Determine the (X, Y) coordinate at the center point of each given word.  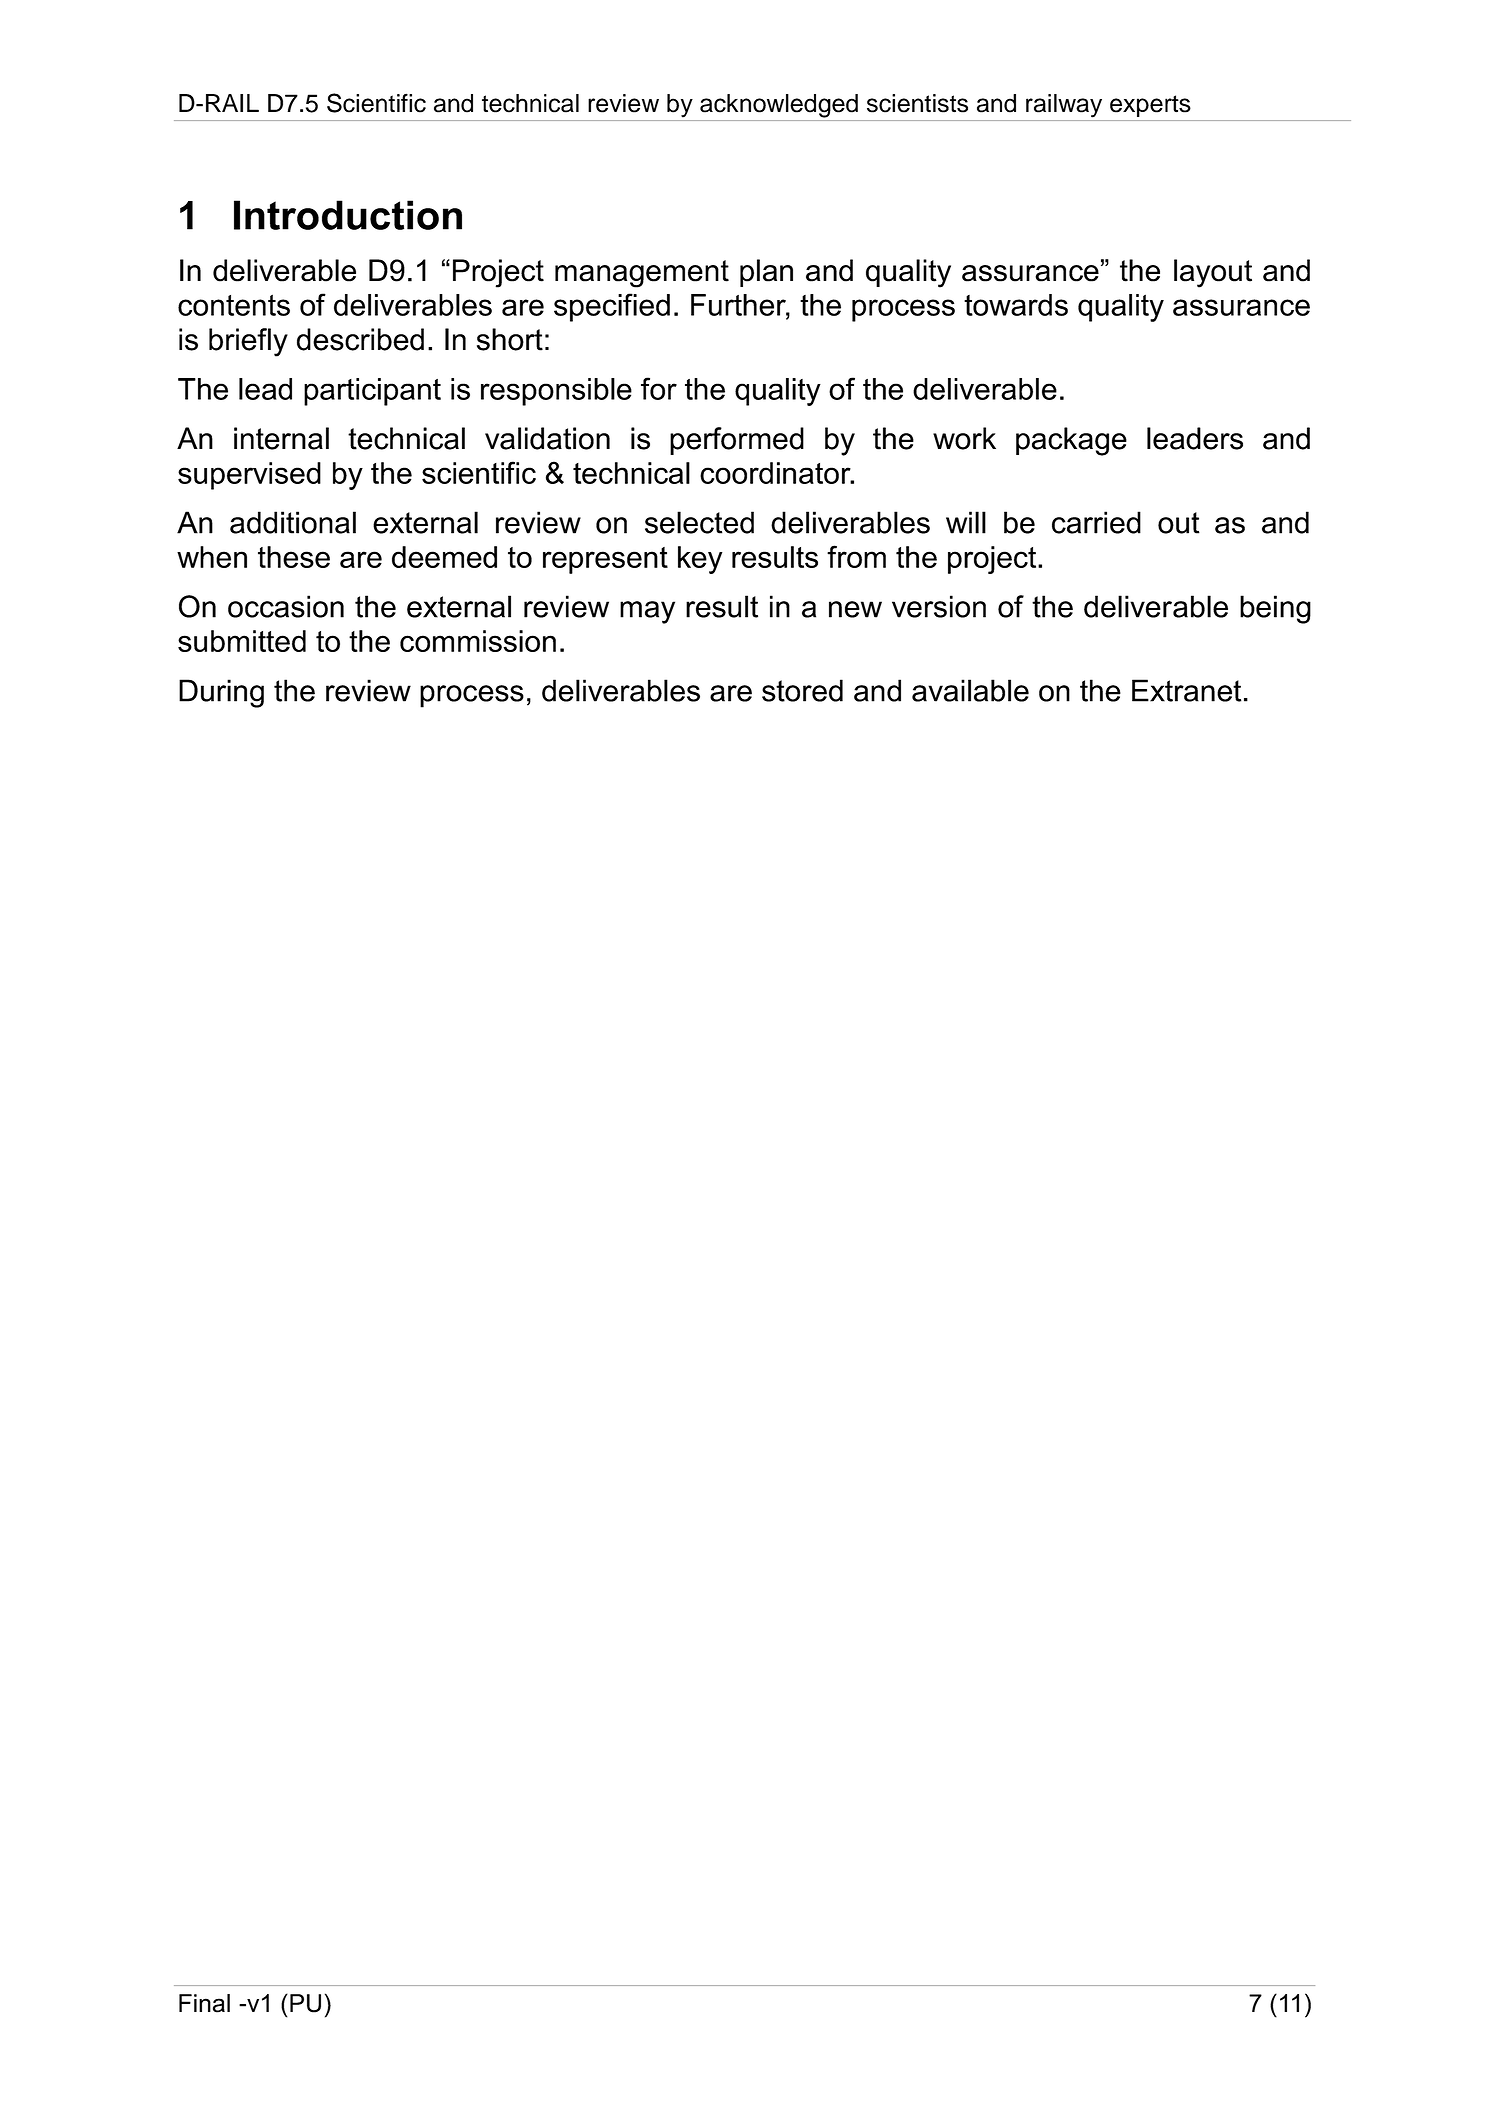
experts (1150, 106)
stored (802, 690)
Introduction (348, 215)
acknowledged (779, 106)
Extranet (1186, 690)
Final (204, 2003)
